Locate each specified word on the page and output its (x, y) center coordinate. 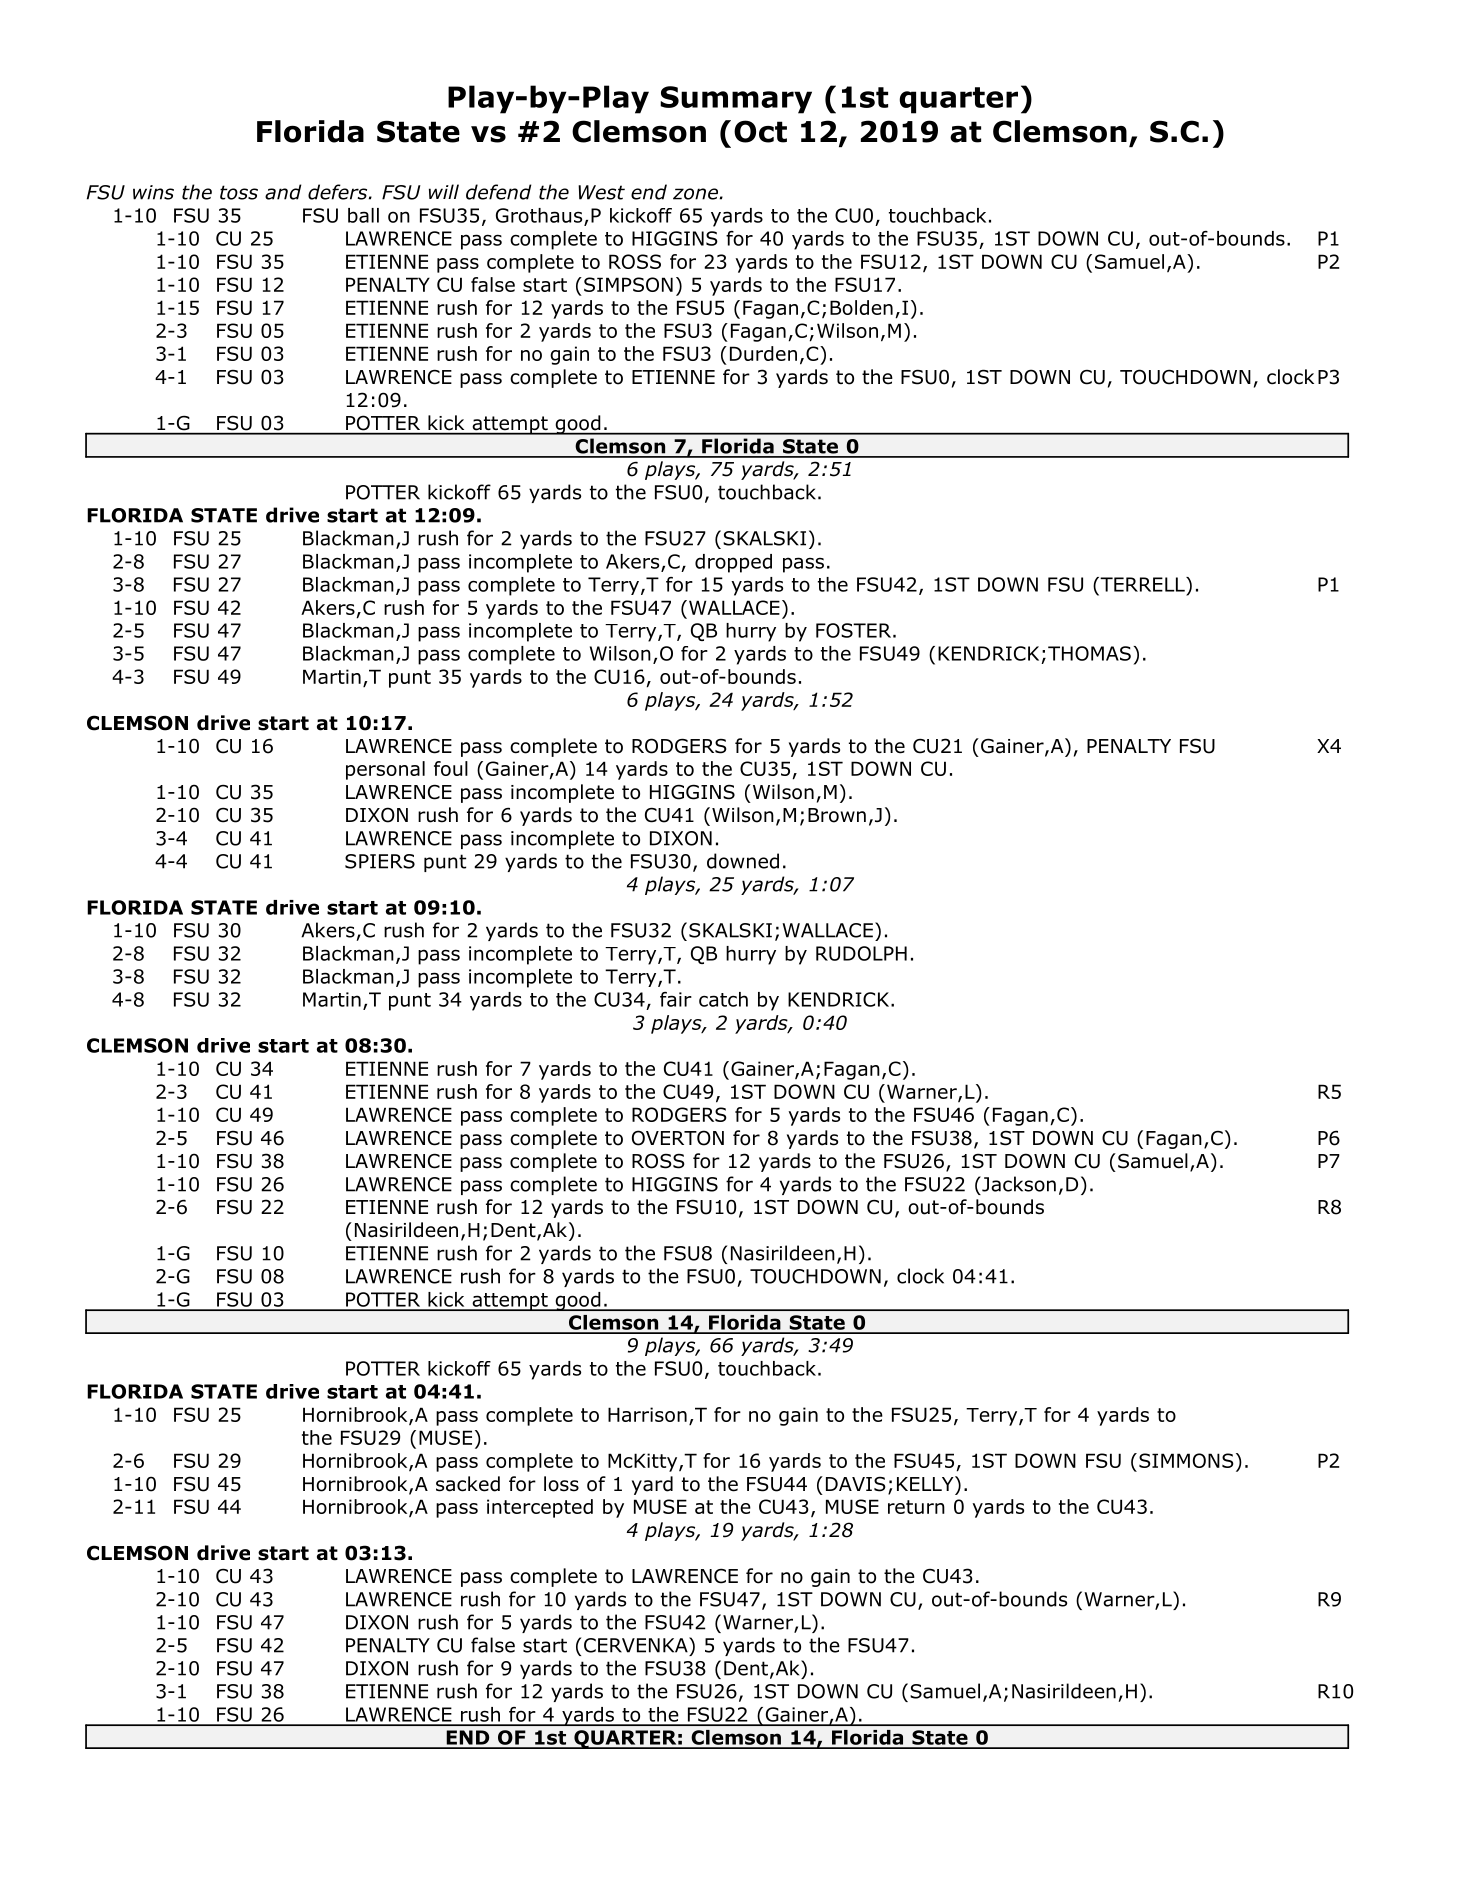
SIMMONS (1186, 1460)
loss (561, 1484)
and (283, 192)
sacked (468, 1484)
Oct (760, 131)
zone (695, 194)
